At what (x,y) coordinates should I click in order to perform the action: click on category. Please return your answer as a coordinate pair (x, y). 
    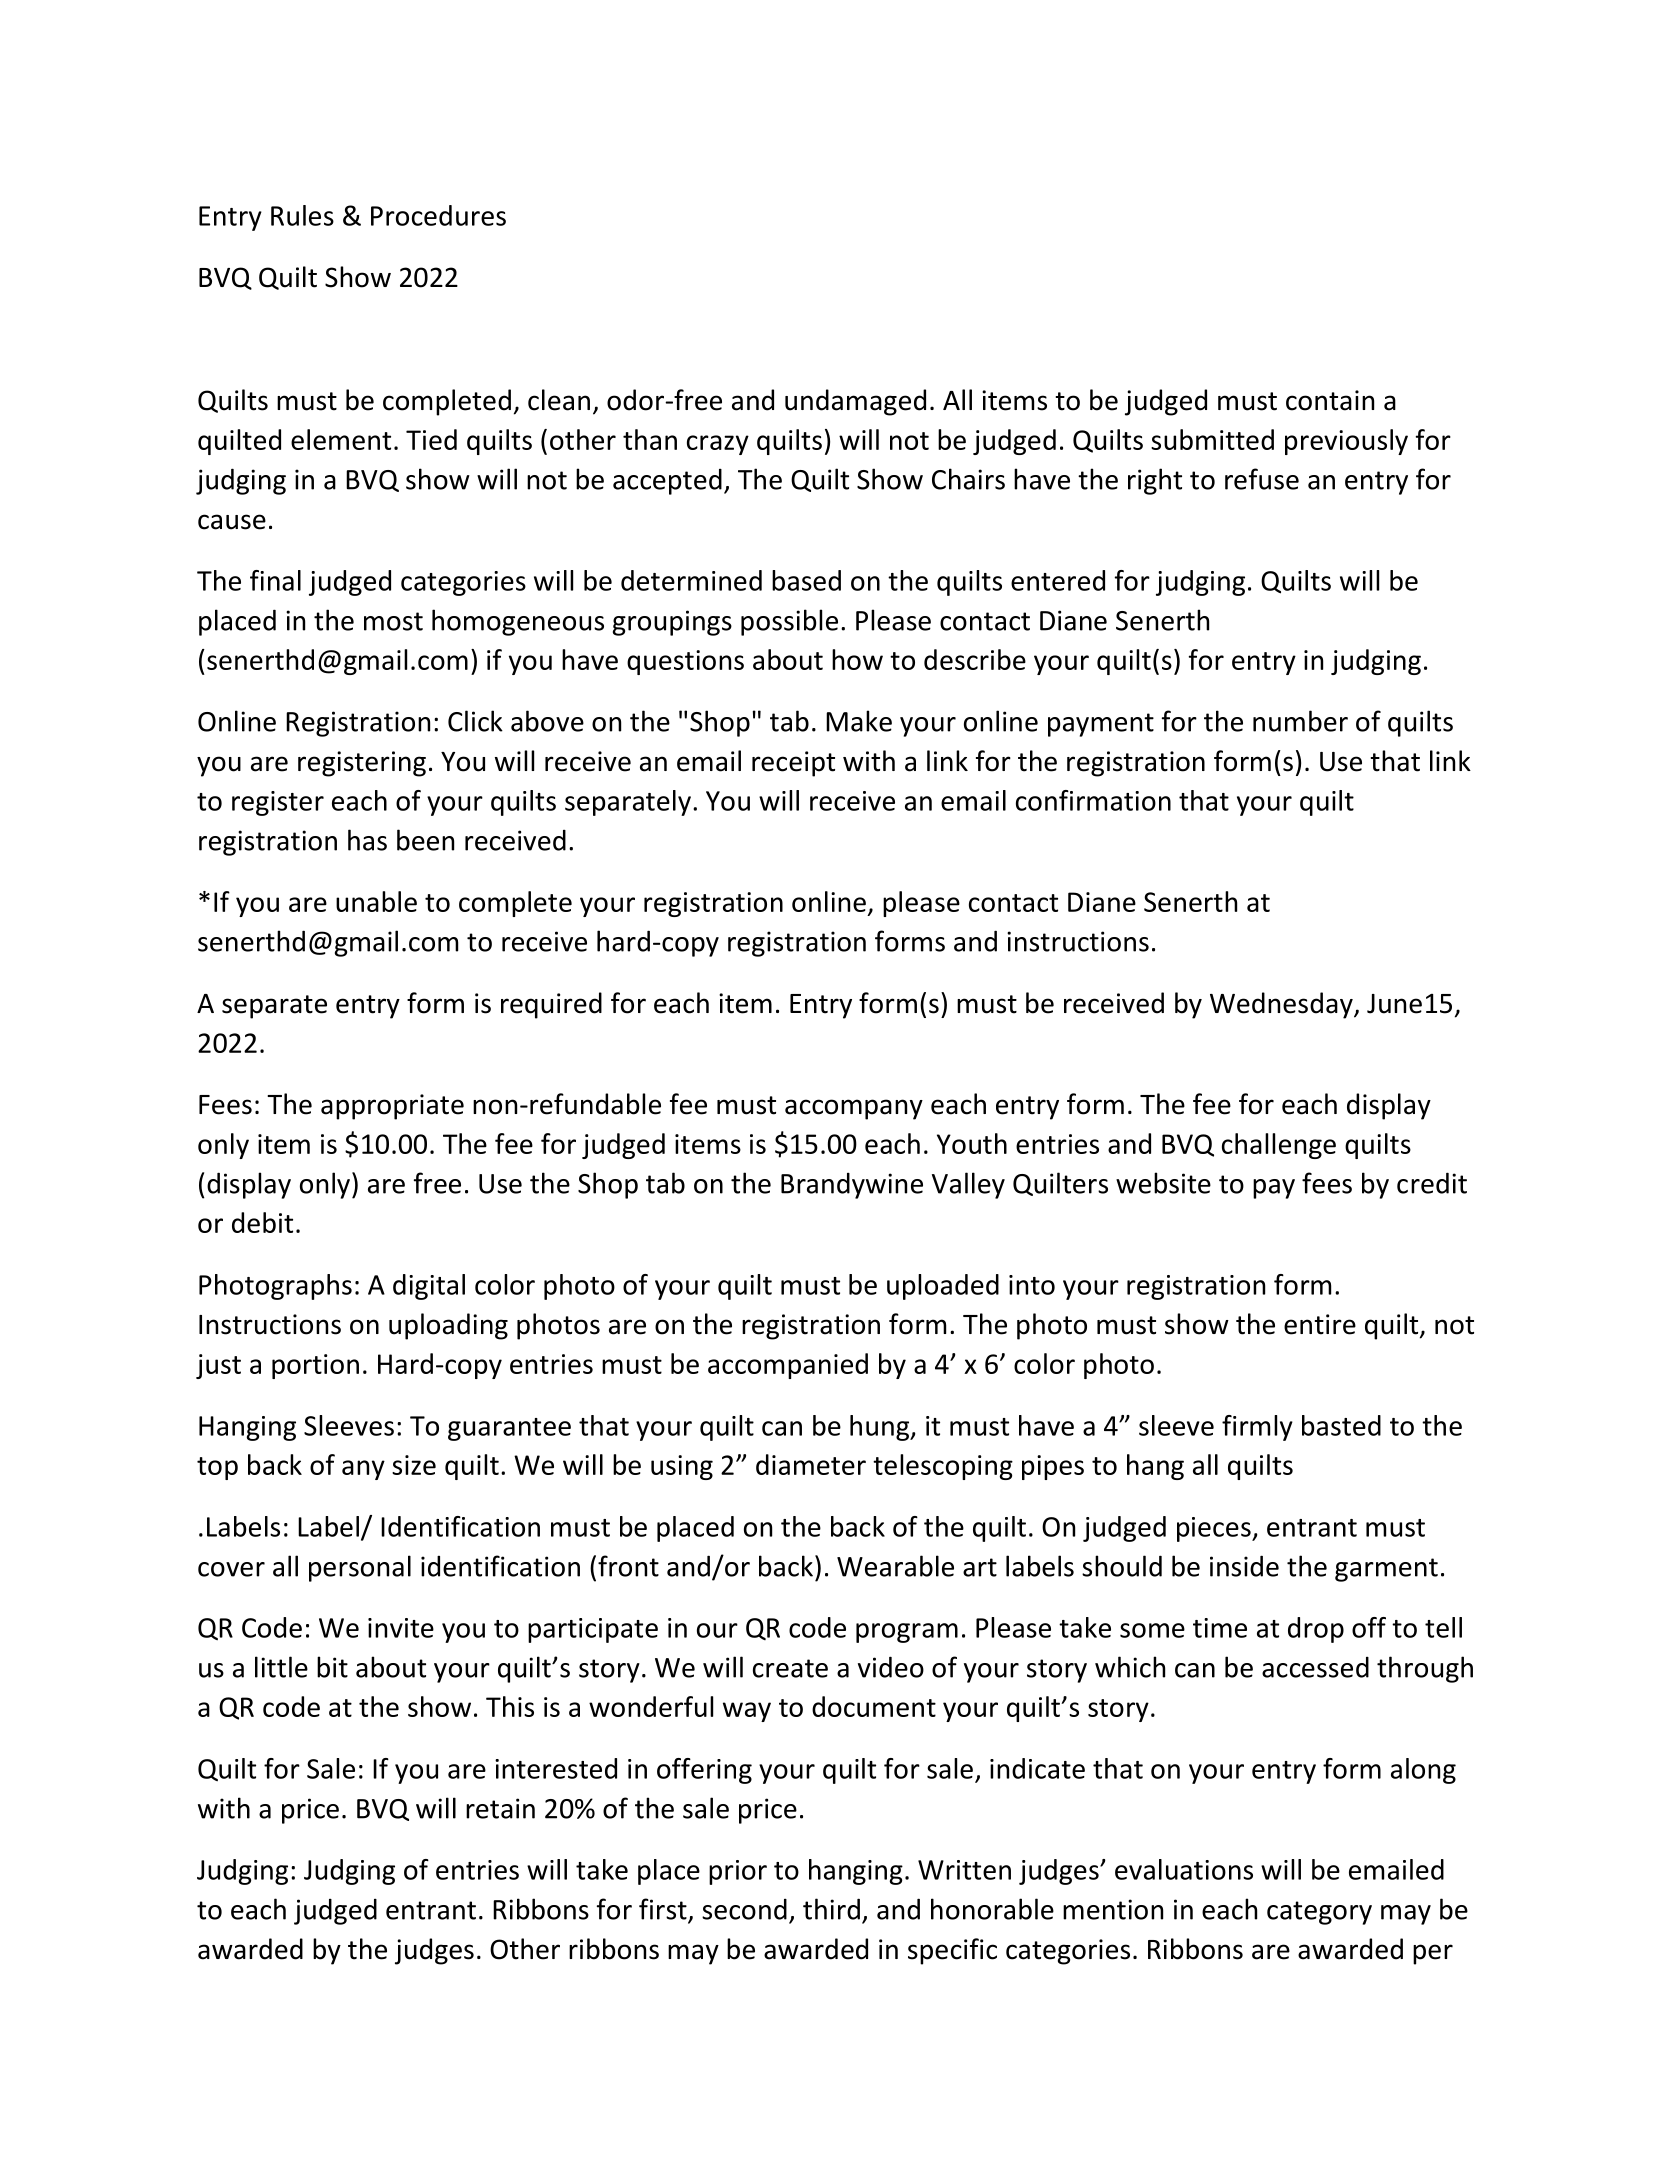
    Looking at the image, I should click on (1319, 1913).
